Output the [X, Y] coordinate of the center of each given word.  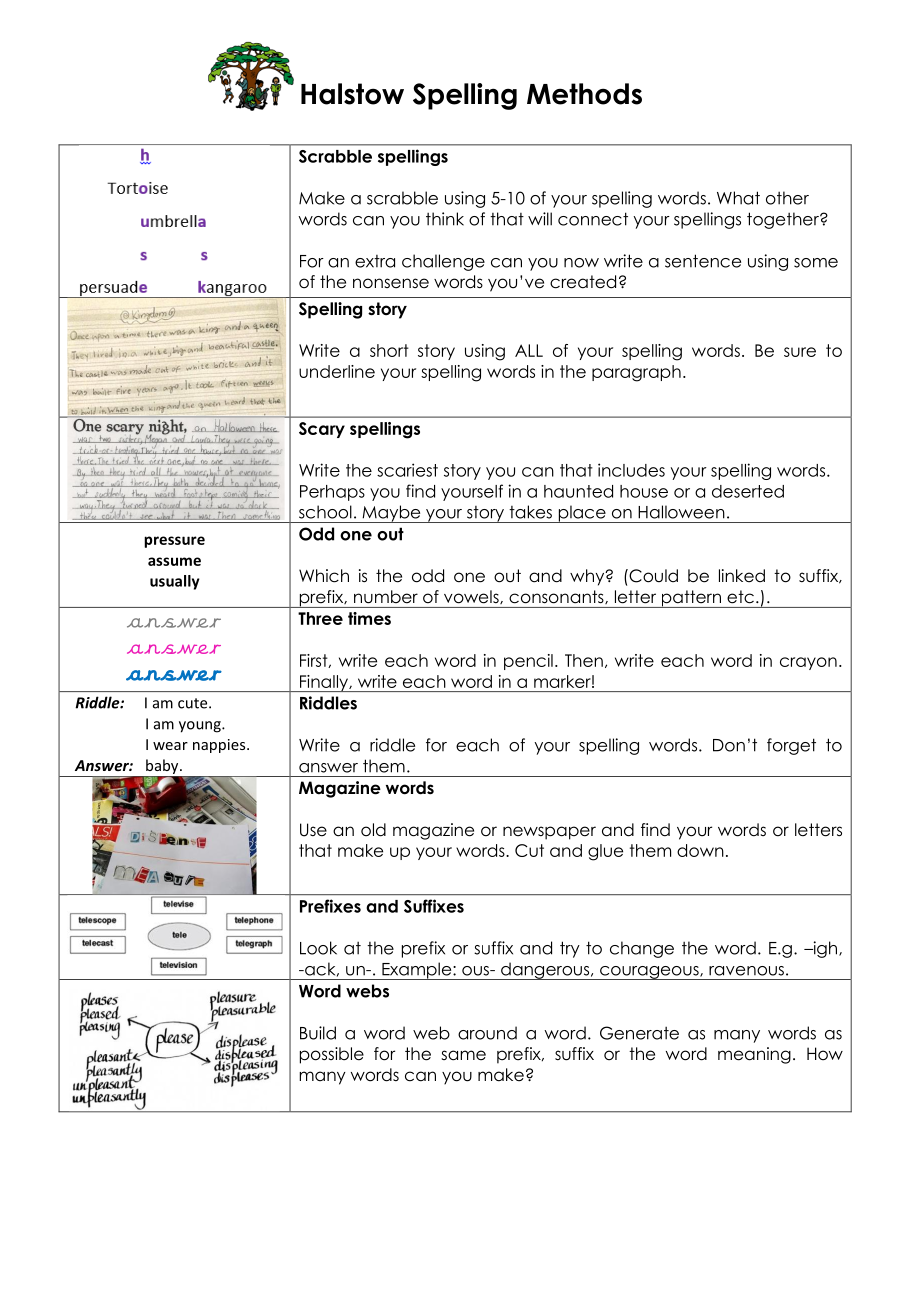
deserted [748, 491]
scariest [407, 470]
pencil [528, 662]
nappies [220, 746]
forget [791, 746]
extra [375, 261]
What [738, 198]
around [487, 1033]
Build [318, 1033]
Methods [584, 94]
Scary [322, 430]
